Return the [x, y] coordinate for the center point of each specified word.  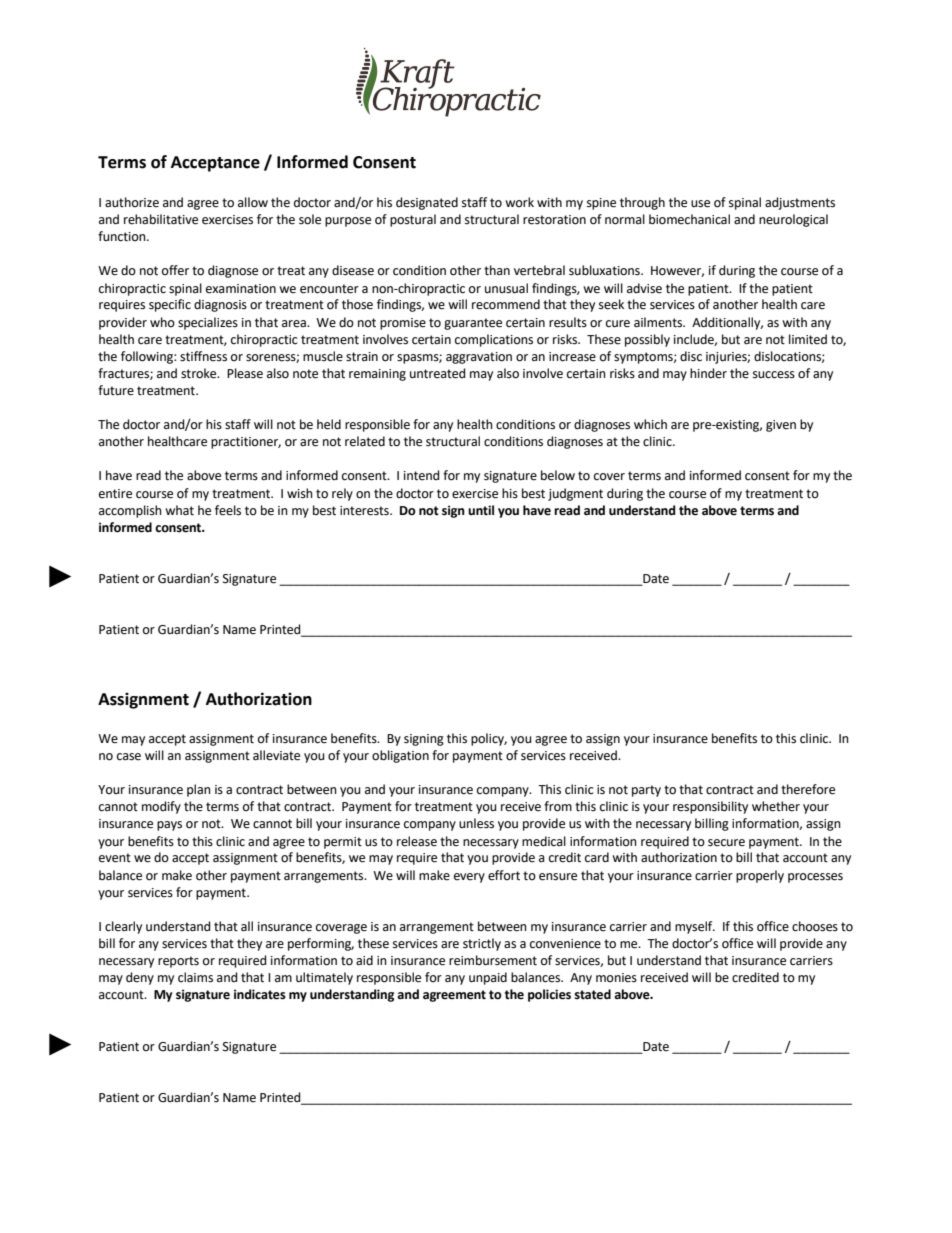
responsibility [710, 807]
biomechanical [689, 219]
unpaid [488, 978]
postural [413, 220]
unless [476, 823]
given [781, 426]
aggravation [479, 358]
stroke [200, 373]
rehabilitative [161, 219]
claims [195, 977]
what [179, 510]
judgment [575, 494]
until [481, 510]
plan [199, 790]
